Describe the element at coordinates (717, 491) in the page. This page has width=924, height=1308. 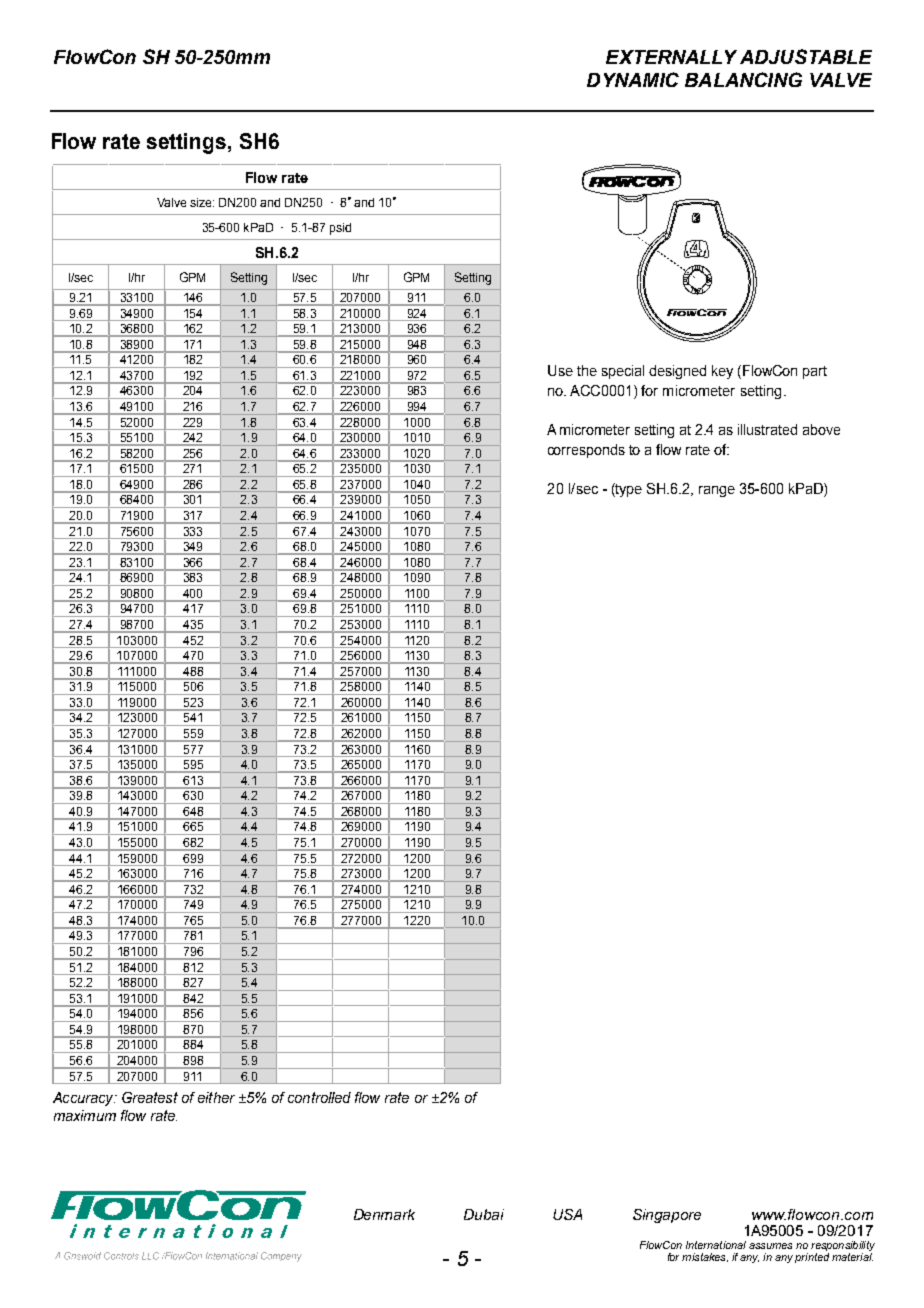
I see `range` at that location.
